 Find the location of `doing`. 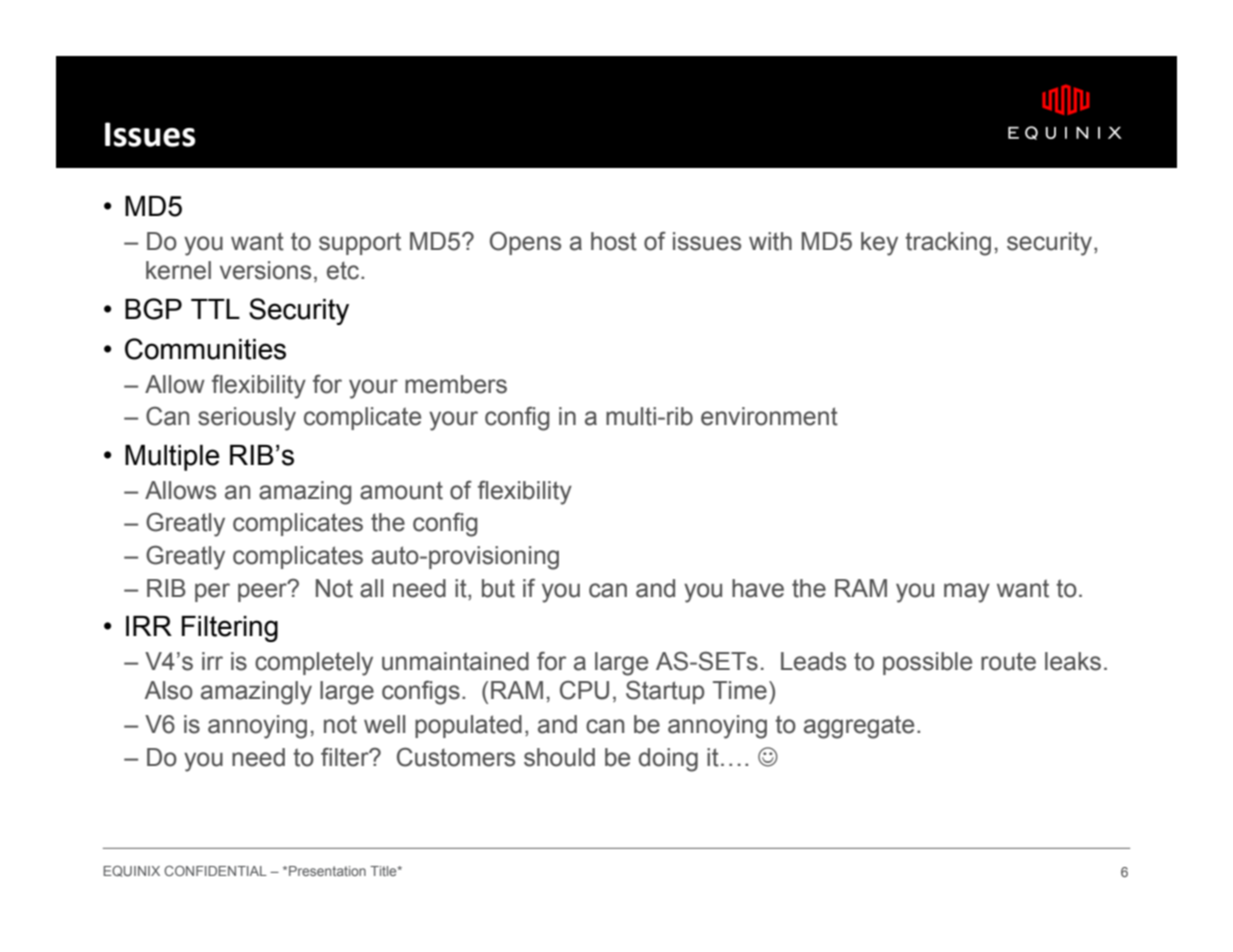

doing is located at coordinates (668, 760).
